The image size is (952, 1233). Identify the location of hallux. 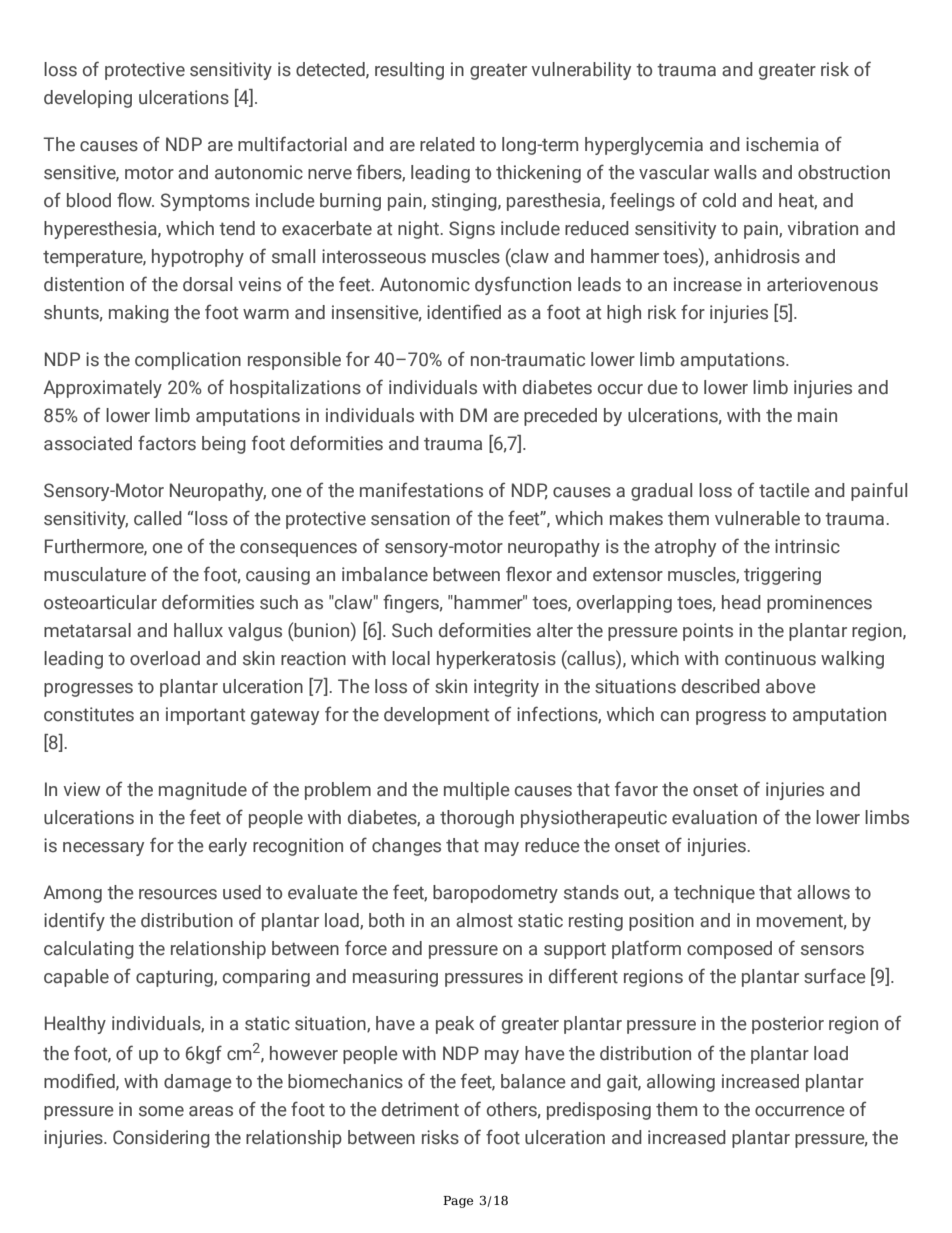
(198, 630).
